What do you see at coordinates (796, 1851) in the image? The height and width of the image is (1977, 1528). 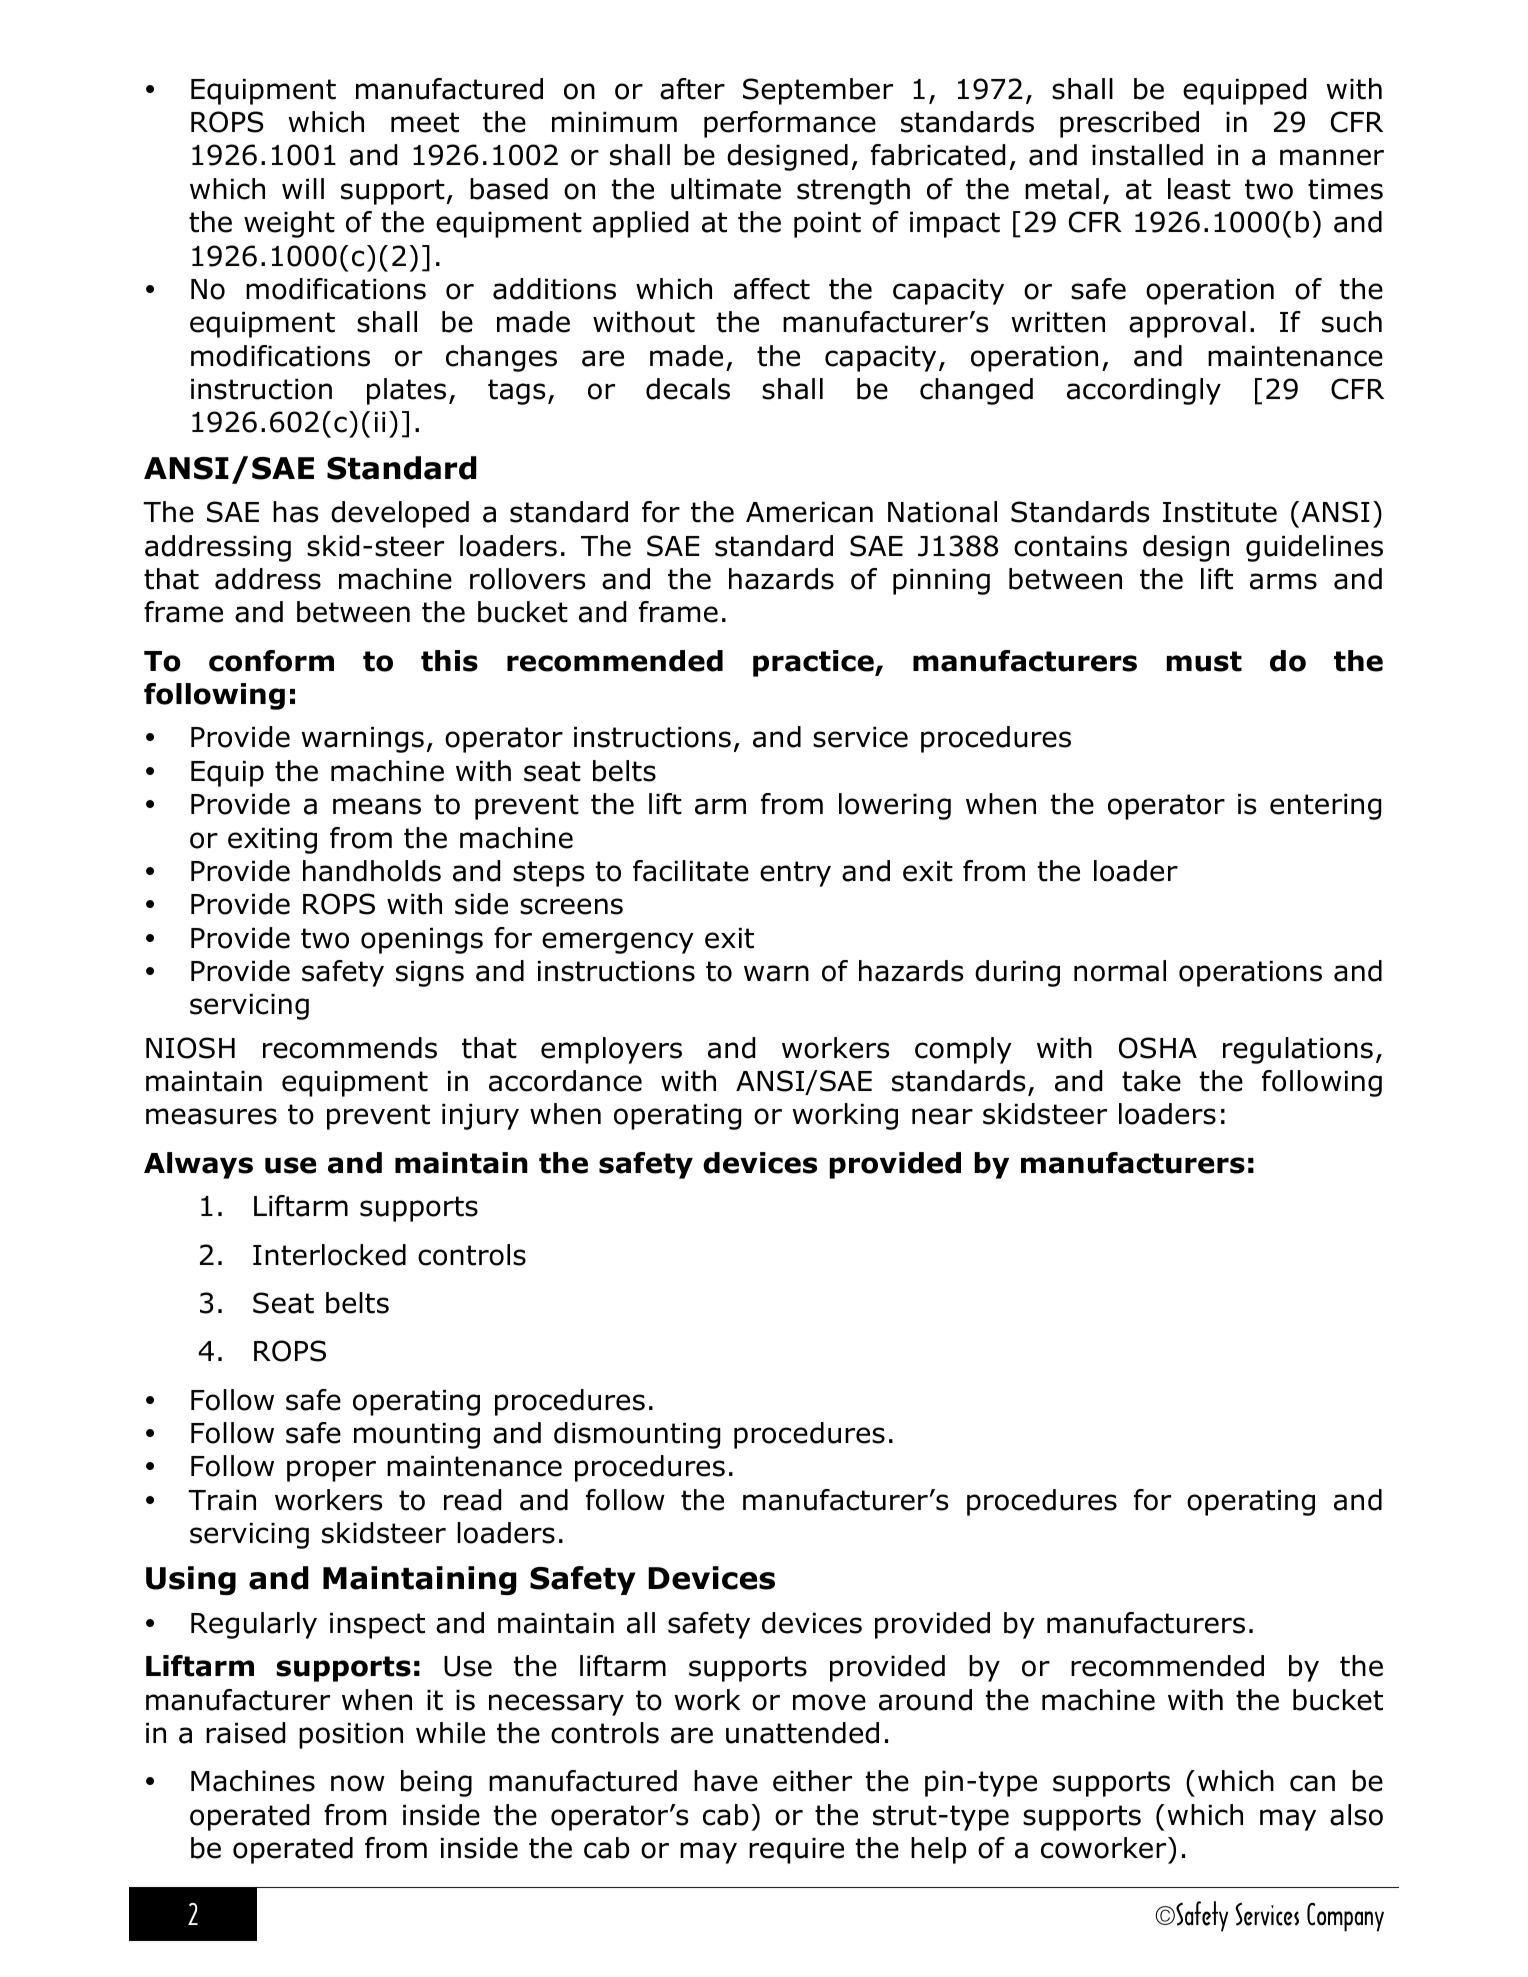 I see `require` at bounding box center [796, 1851].
